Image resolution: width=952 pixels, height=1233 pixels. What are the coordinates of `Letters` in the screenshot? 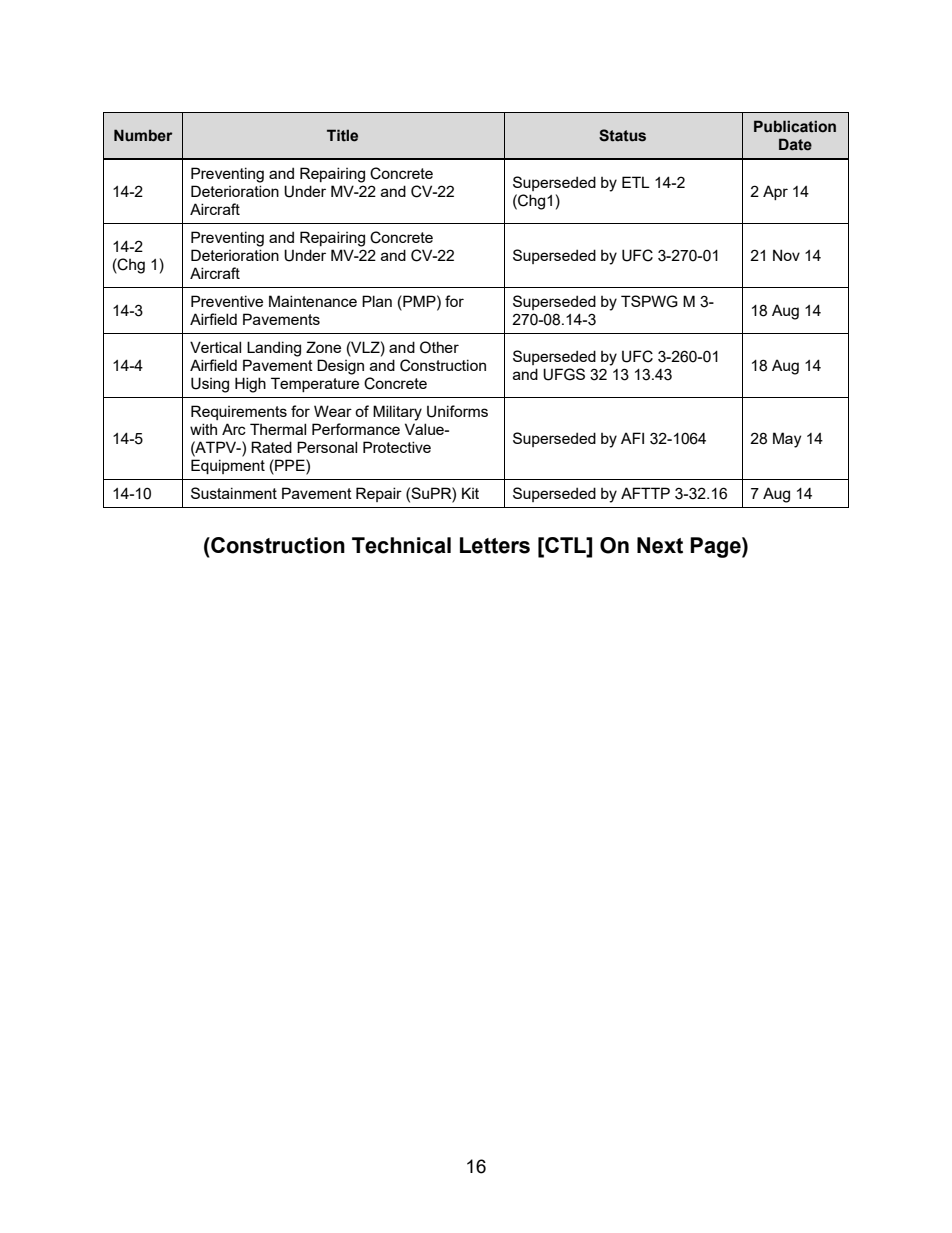 It's located at (495, 545).
